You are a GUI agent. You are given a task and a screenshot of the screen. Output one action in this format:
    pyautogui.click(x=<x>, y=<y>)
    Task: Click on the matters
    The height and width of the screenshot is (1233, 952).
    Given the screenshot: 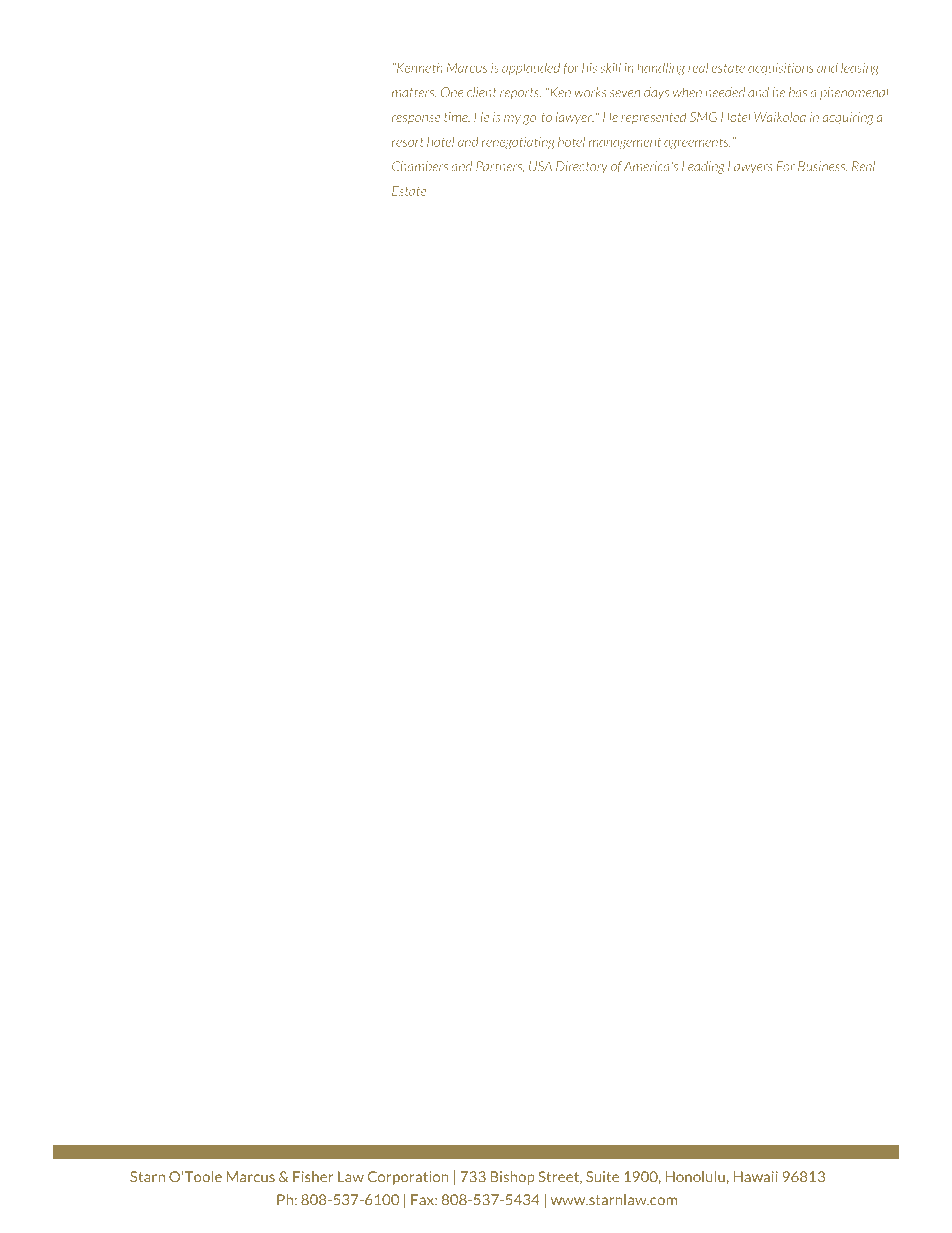 What is the action you would take?
    pyautogui.click(x=414, y=93)
